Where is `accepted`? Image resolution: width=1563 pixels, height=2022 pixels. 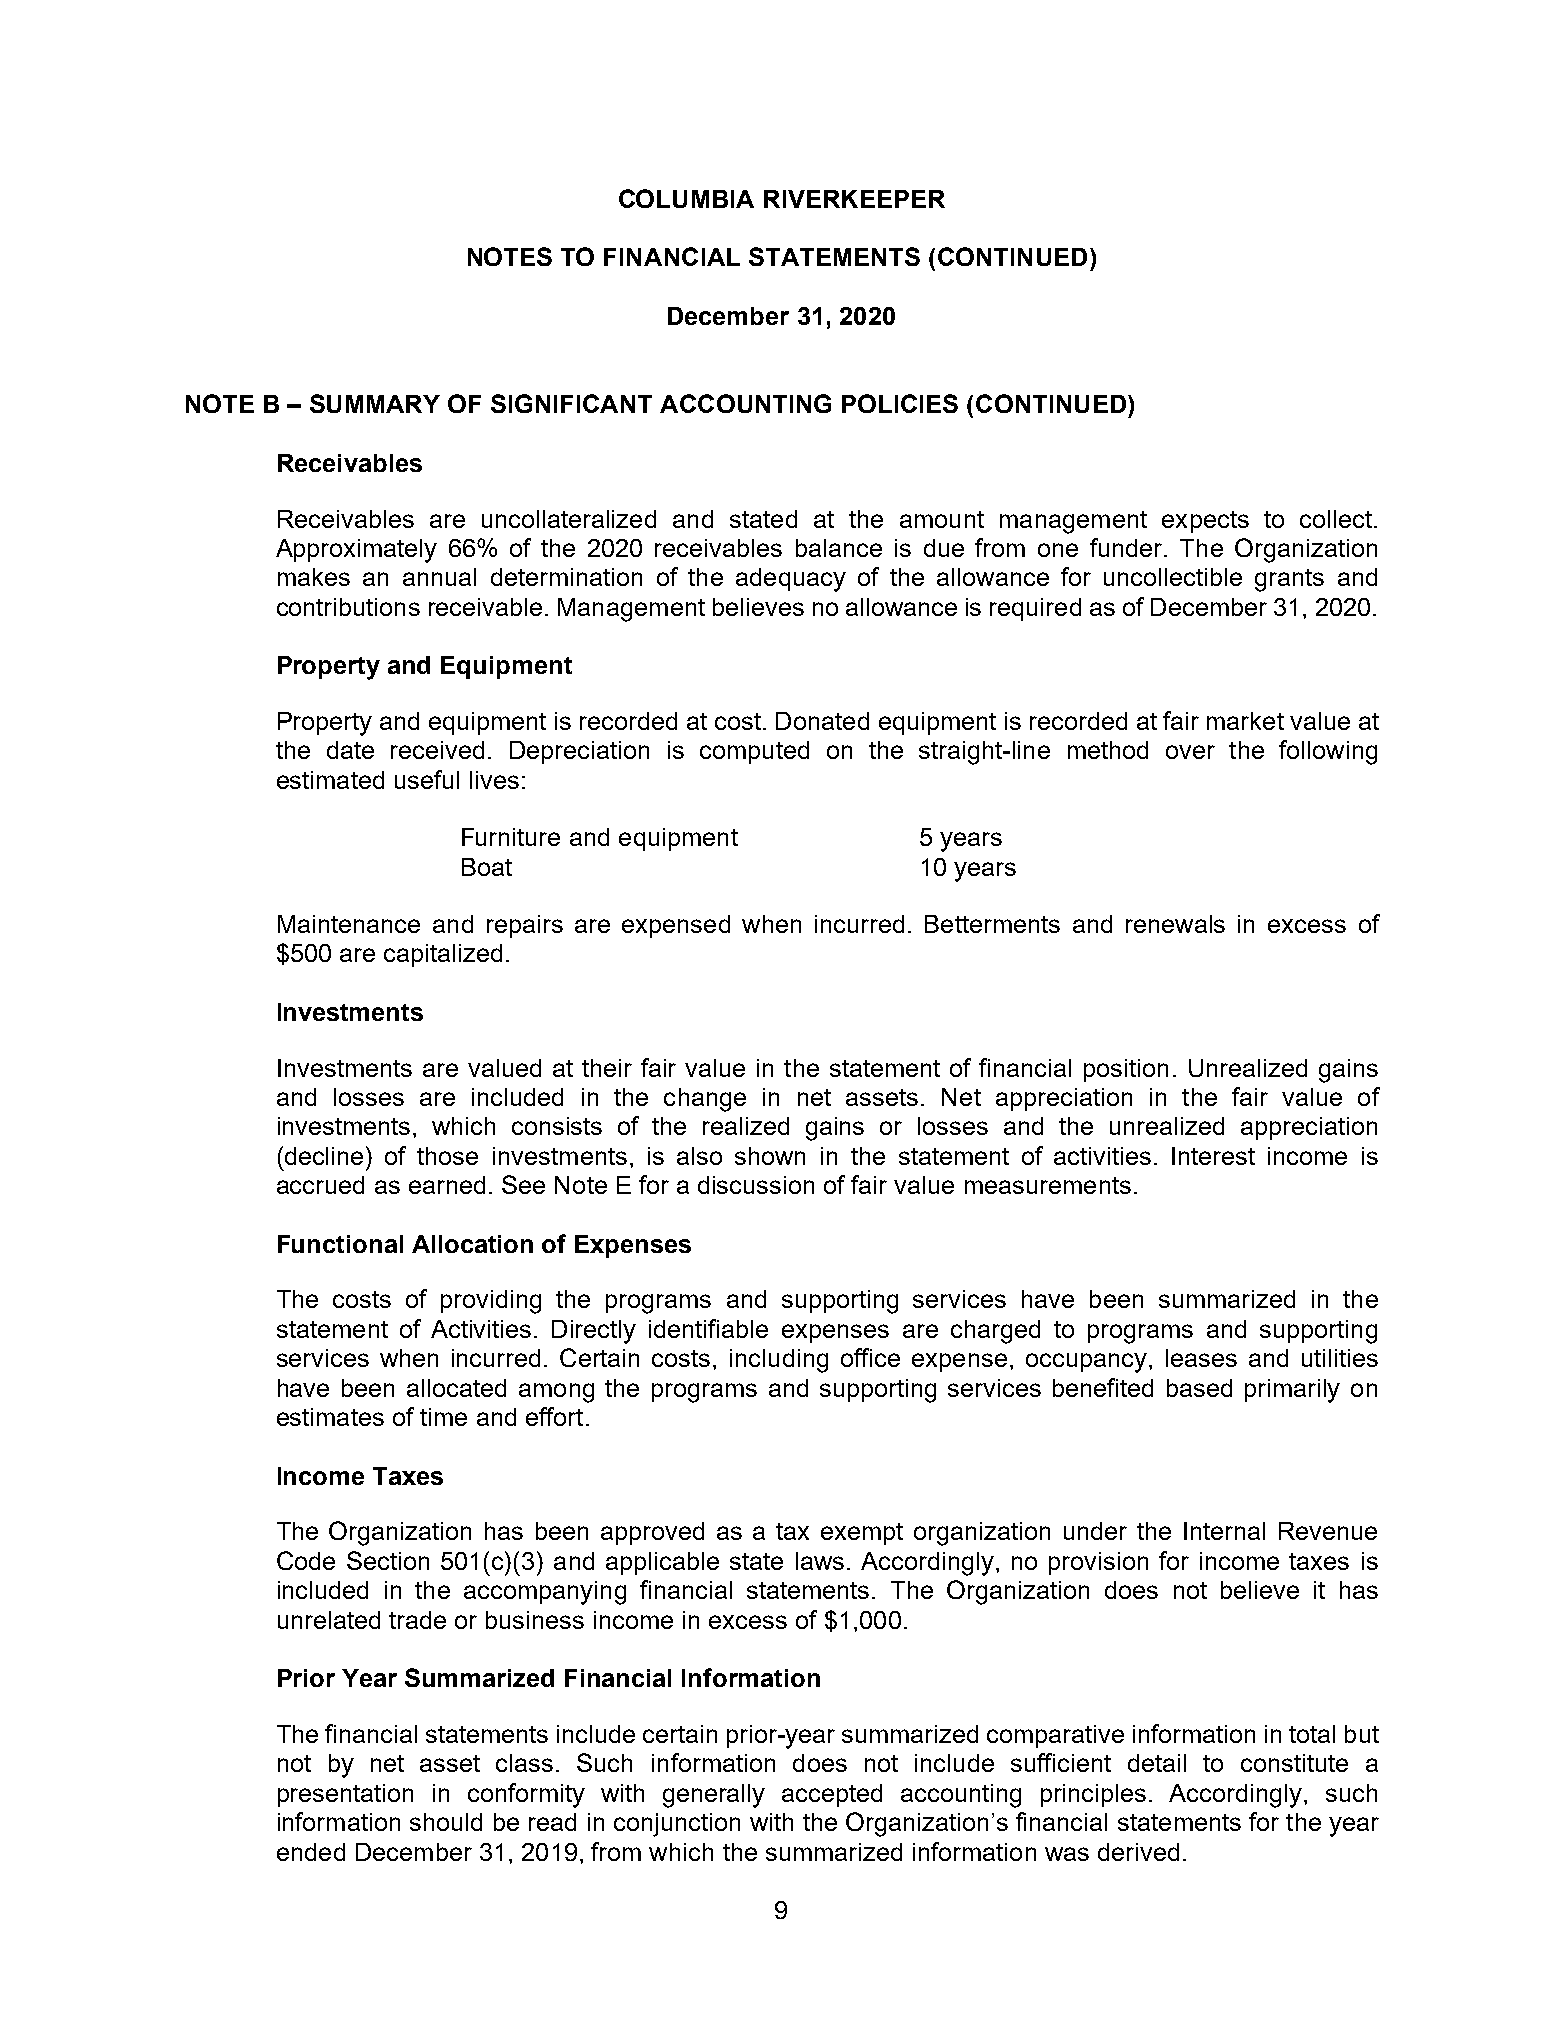 accepted is located at coordinates (832, 1795).
